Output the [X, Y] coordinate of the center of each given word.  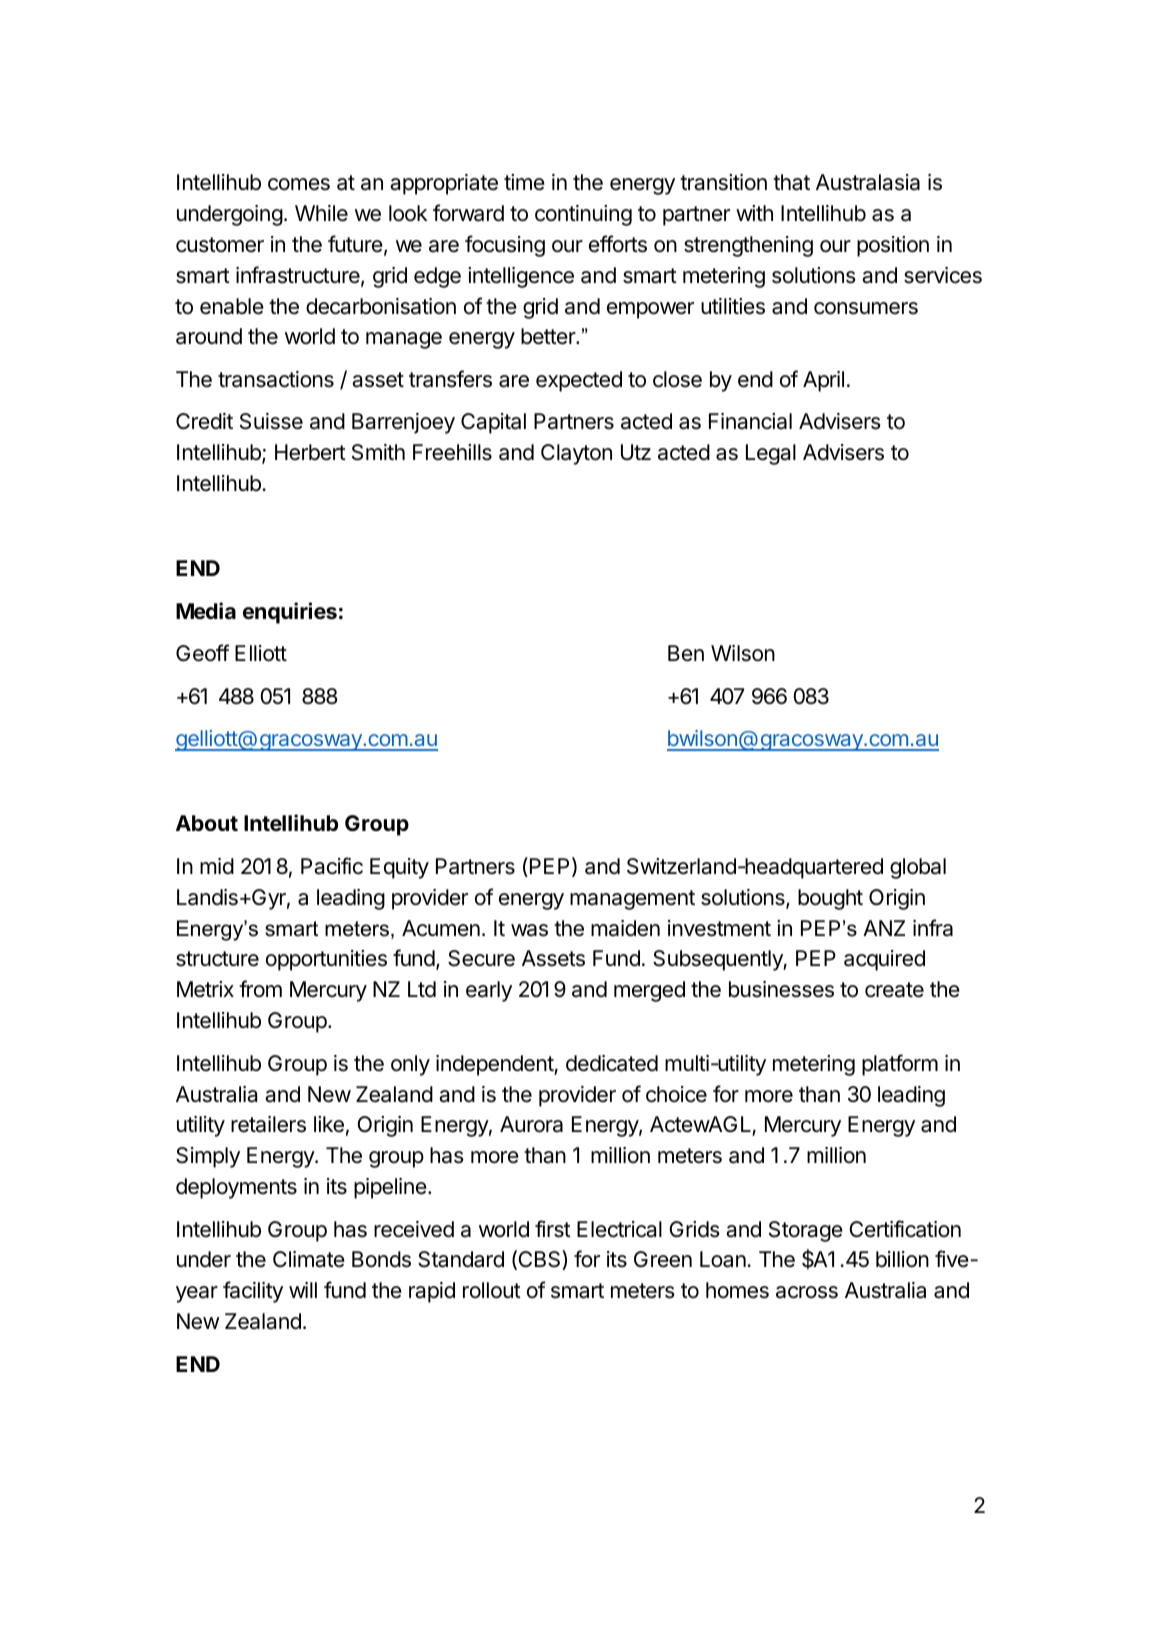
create [894, 990]
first [553, 1229]
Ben [686, 653]
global [918, 868]
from [260, 989]
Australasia [868, 182]
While [321, 213]
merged [649, 991]
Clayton [576, 454]
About [207, 823]
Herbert [310, 452]
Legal [771, 454]
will [303, 1290]
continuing [583, 215]
